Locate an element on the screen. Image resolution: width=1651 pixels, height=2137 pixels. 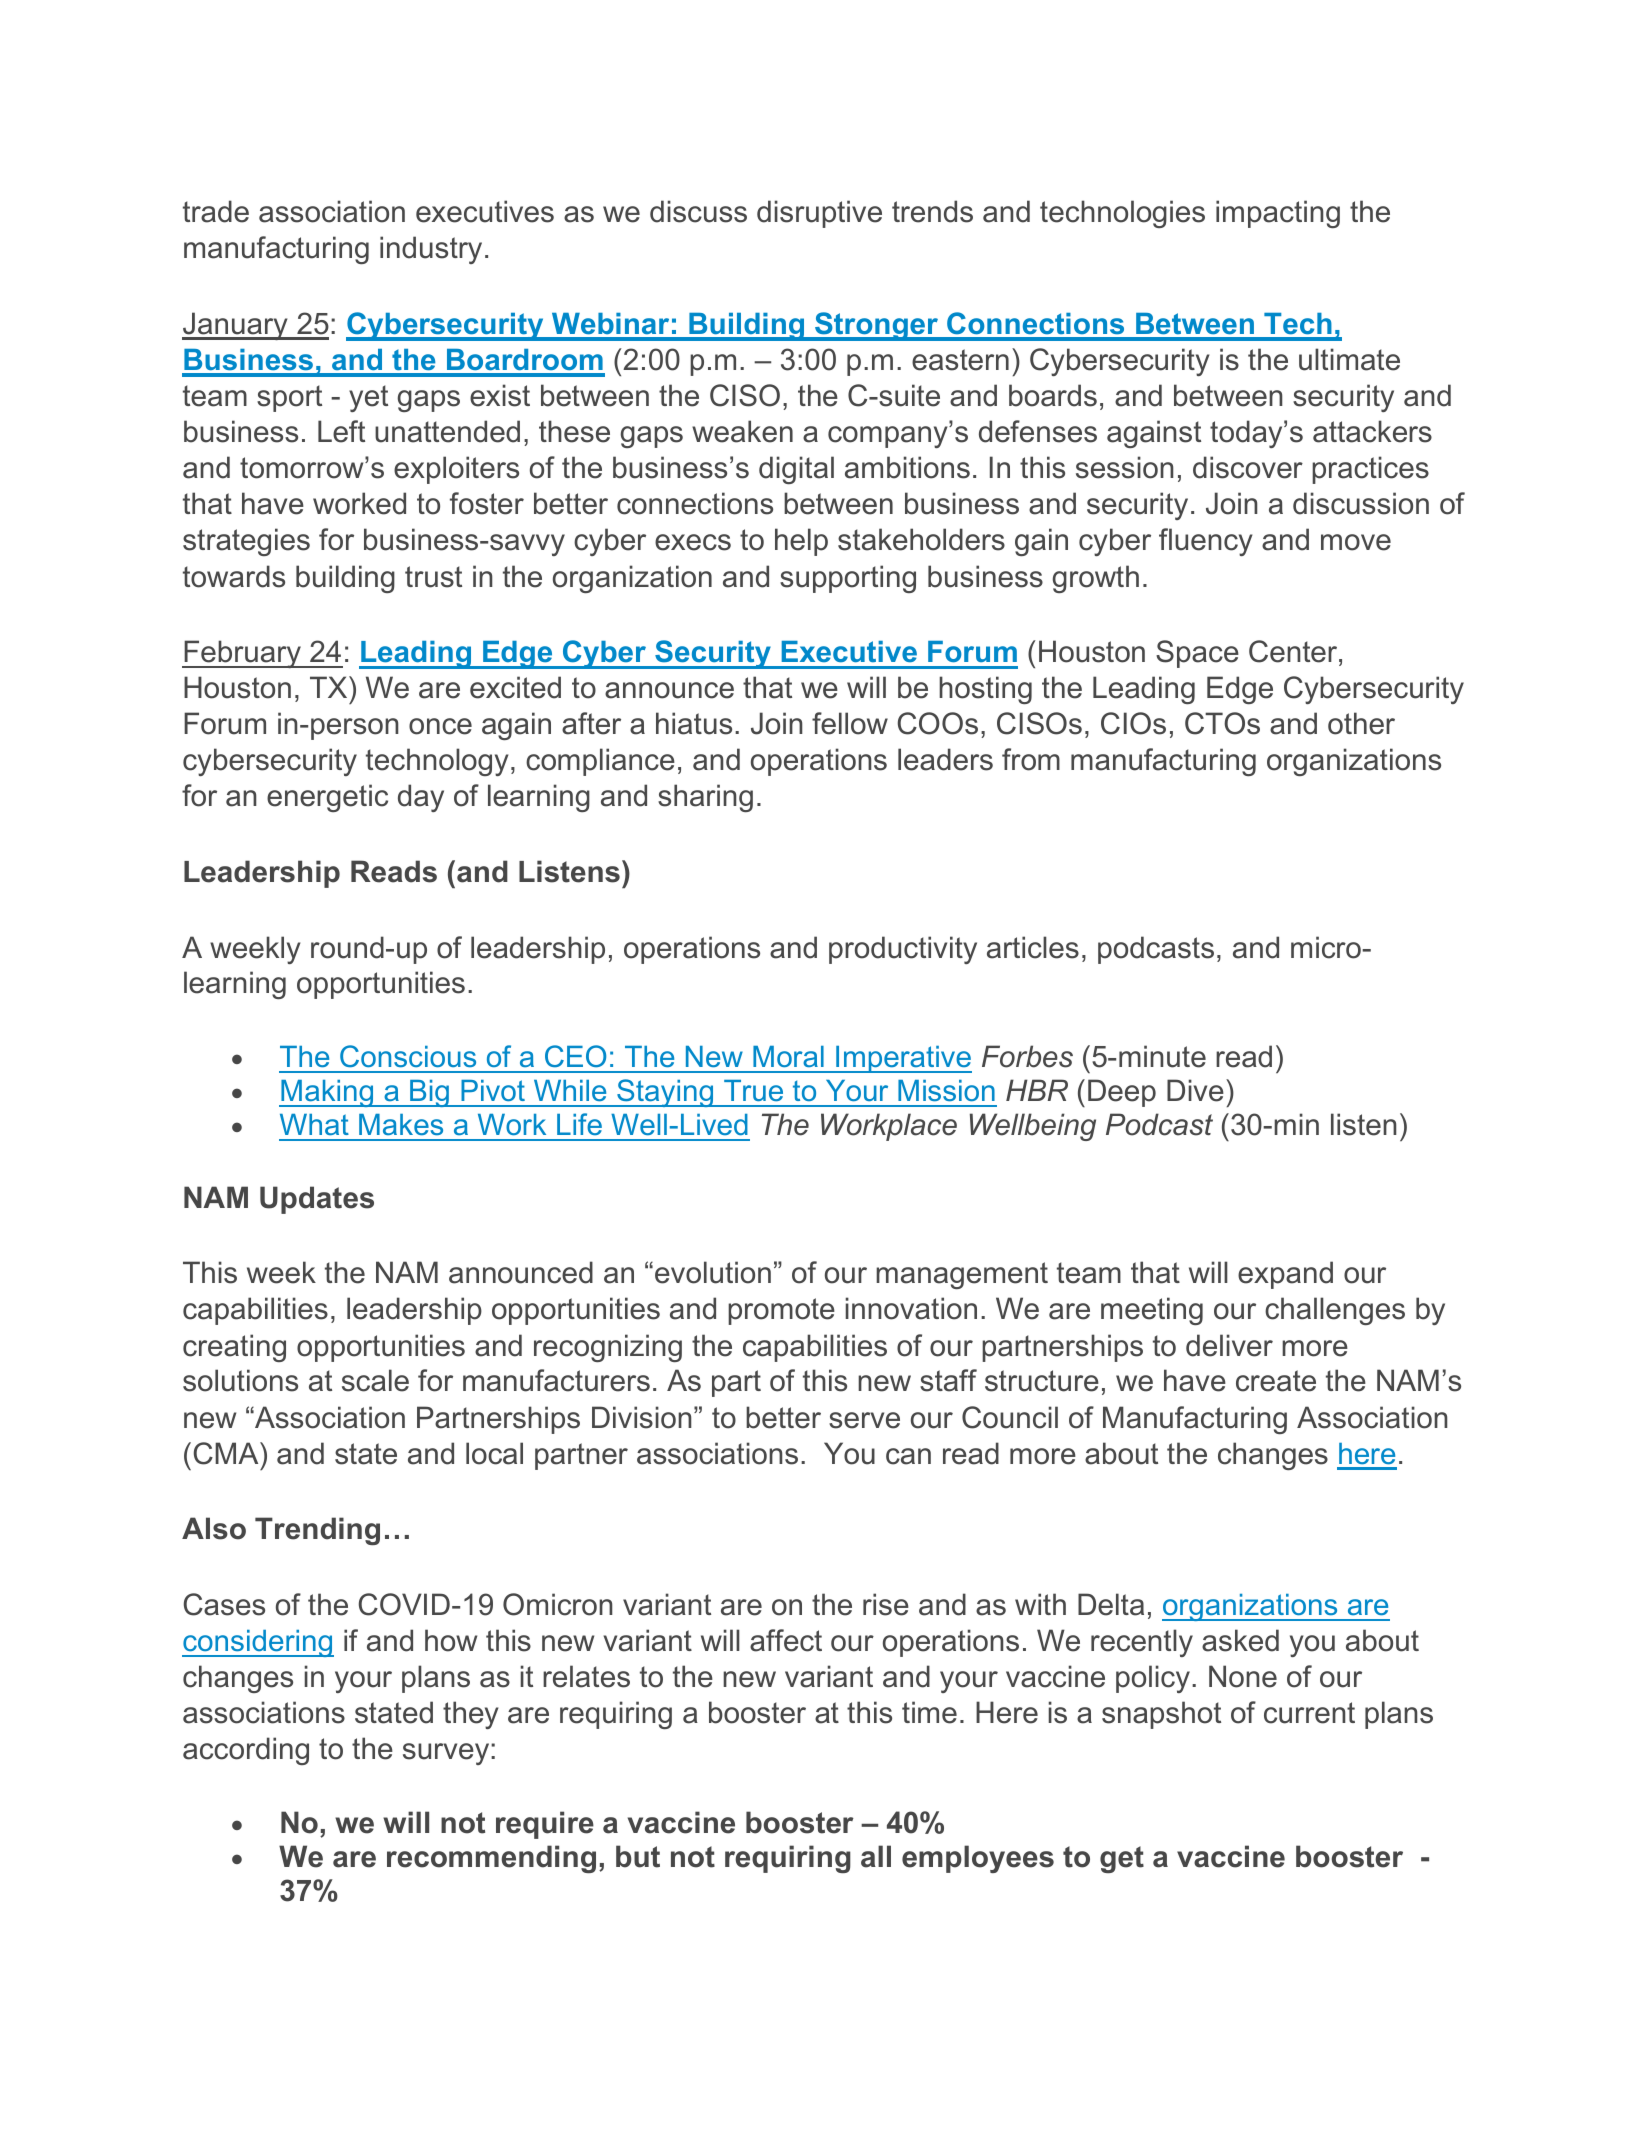
according is located at coordinates (246, 1751).
